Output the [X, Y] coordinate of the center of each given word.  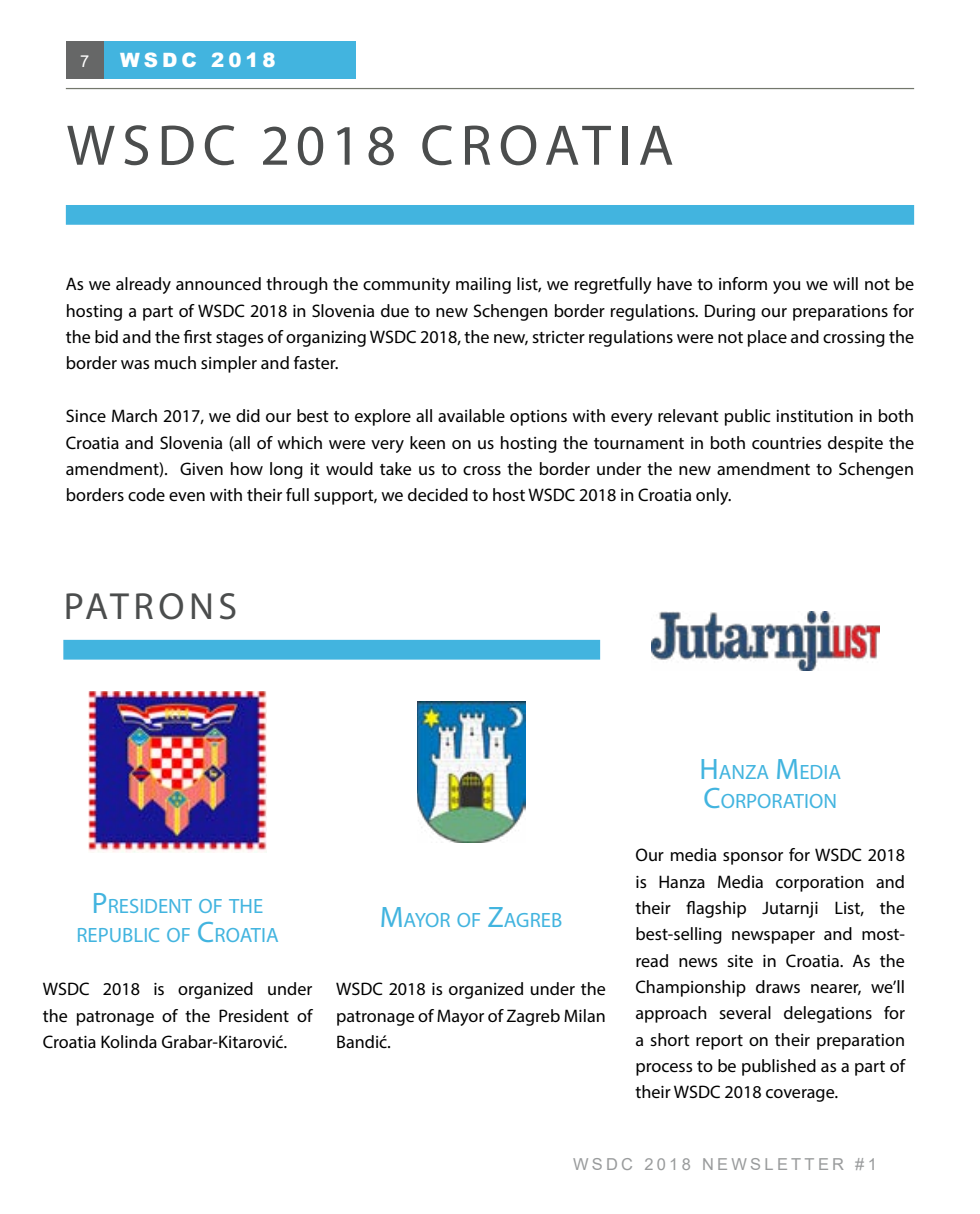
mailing [483, 285]
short [670, 1039]
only [713, 496]
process [664, 1069]
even [187, 496]
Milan [584, 1015]
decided [438, 494]
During [730, 312]
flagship [716, 909]
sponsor [753, 858]
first [198, 336]
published [779, 1067]
